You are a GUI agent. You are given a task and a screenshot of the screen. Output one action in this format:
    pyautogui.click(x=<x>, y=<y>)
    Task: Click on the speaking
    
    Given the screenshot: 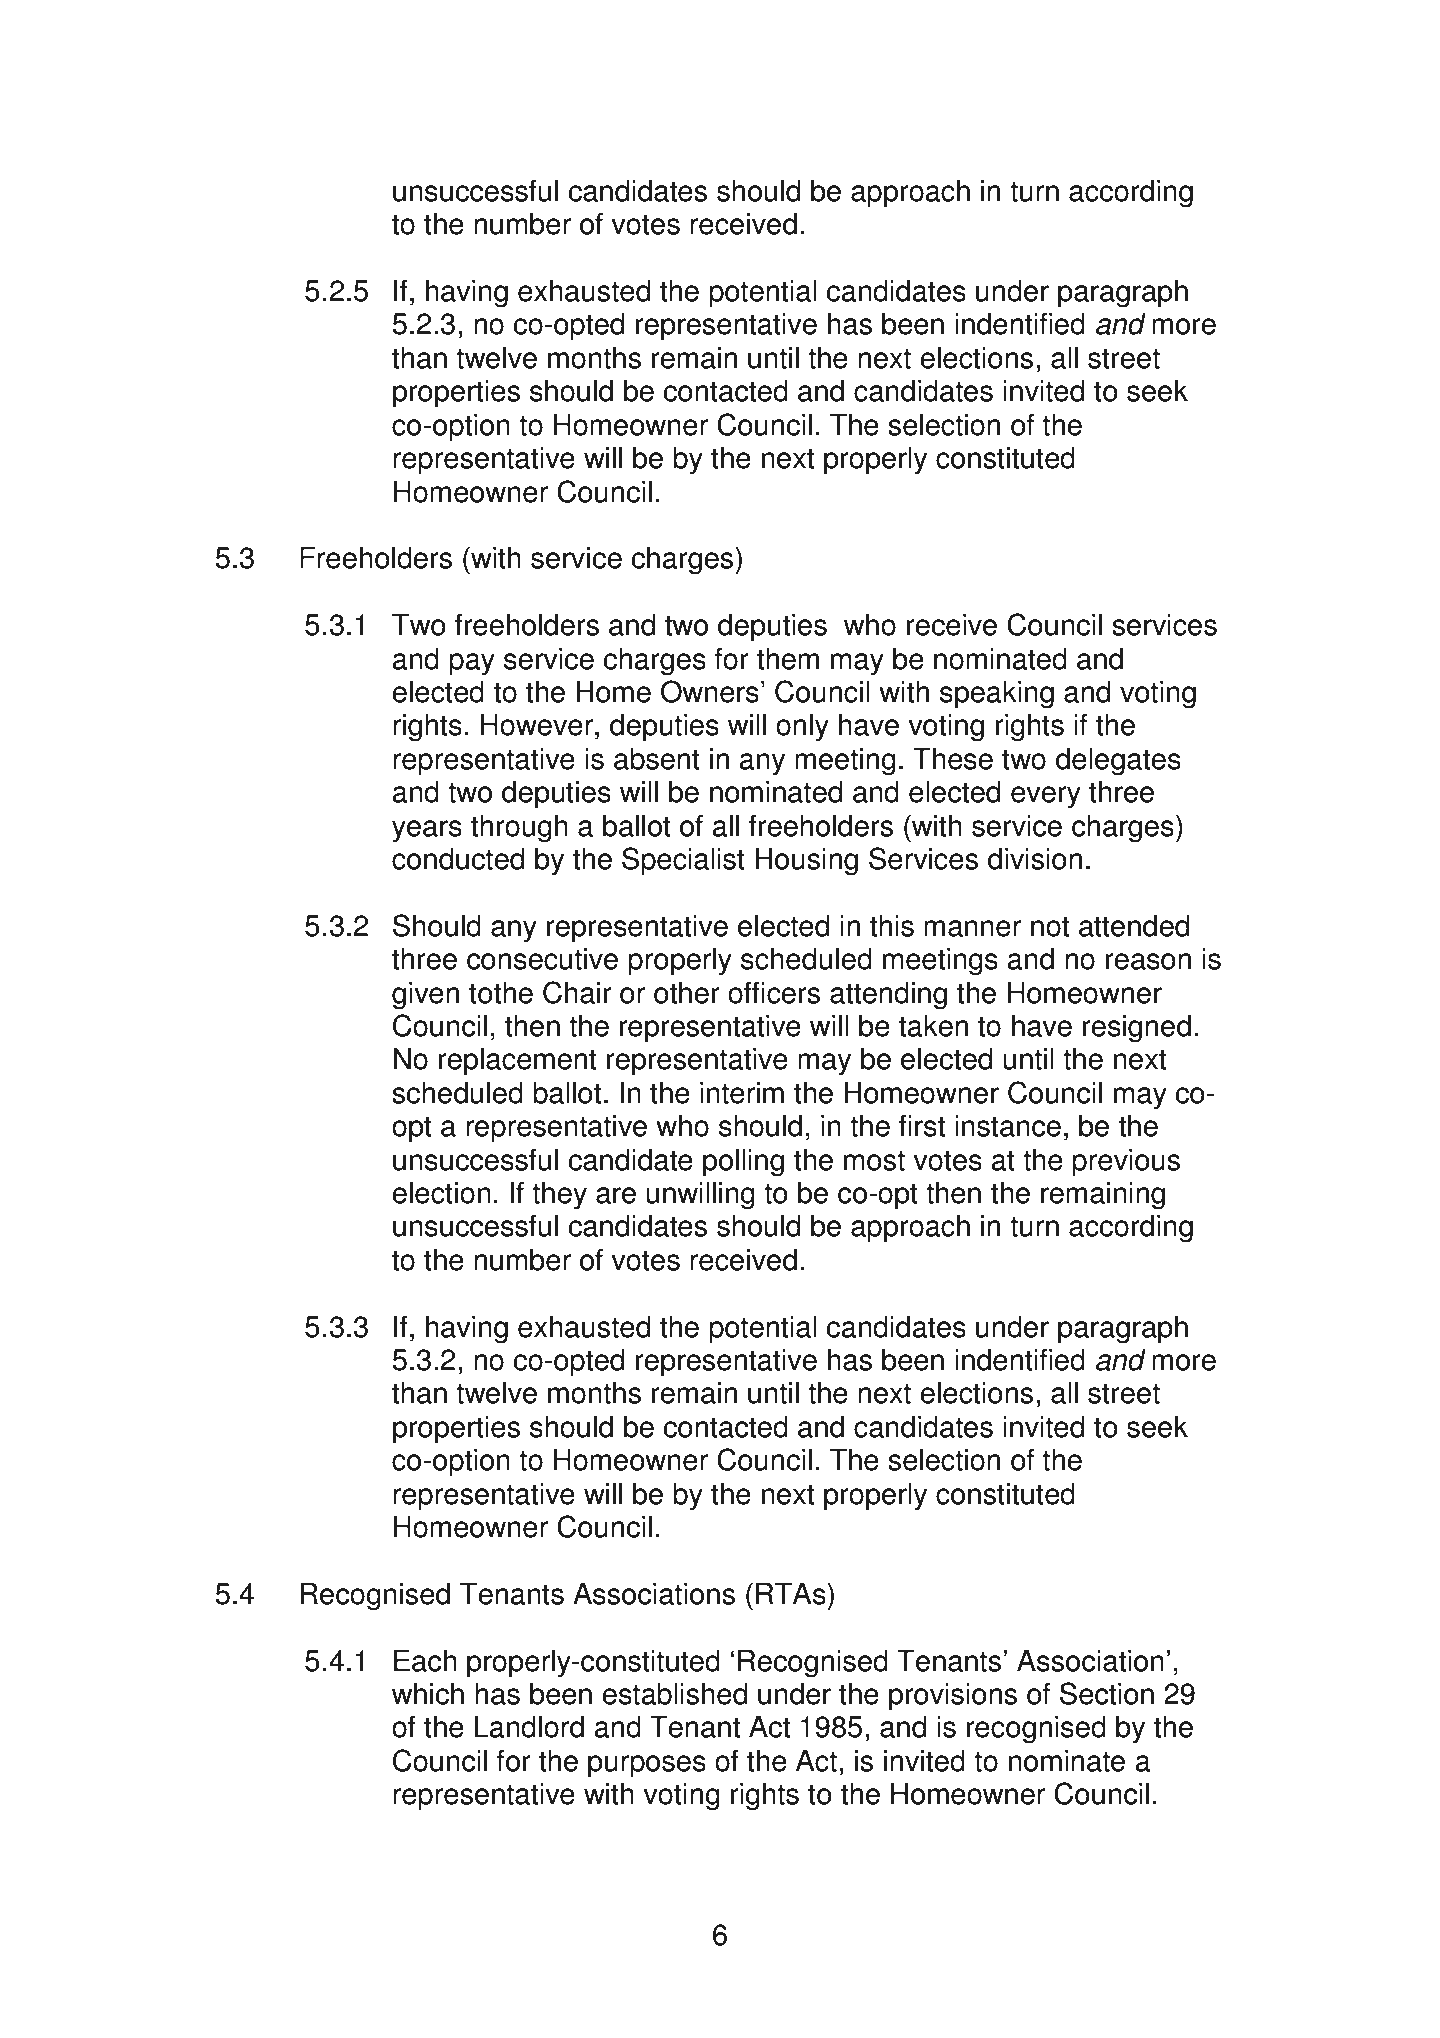 What is the action you would take?
    pyautogui.click(x=997, y=694)
